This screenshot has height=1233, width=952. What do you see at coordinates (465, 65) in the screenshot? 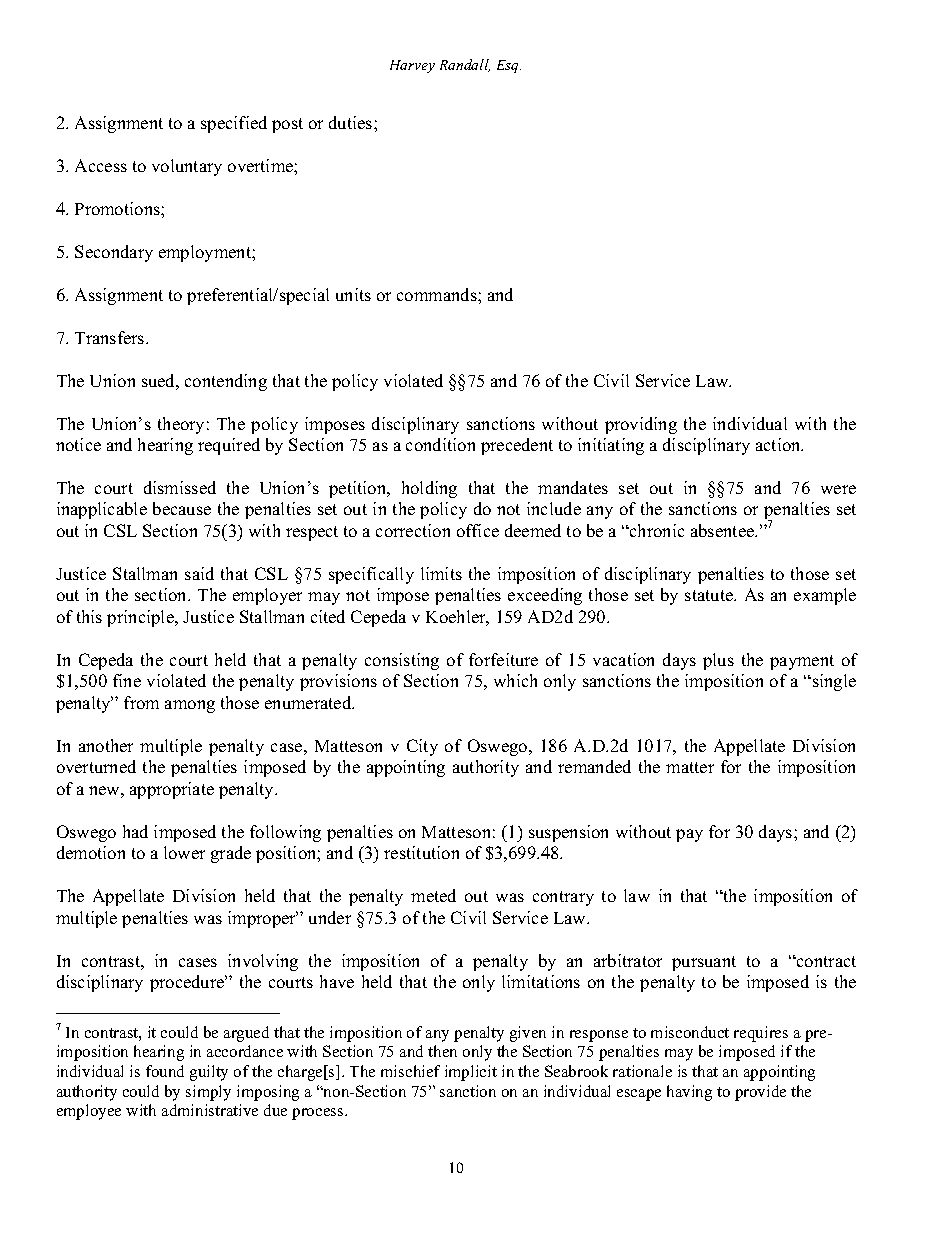
I see `Randall` at bounding box center [465, 65].
